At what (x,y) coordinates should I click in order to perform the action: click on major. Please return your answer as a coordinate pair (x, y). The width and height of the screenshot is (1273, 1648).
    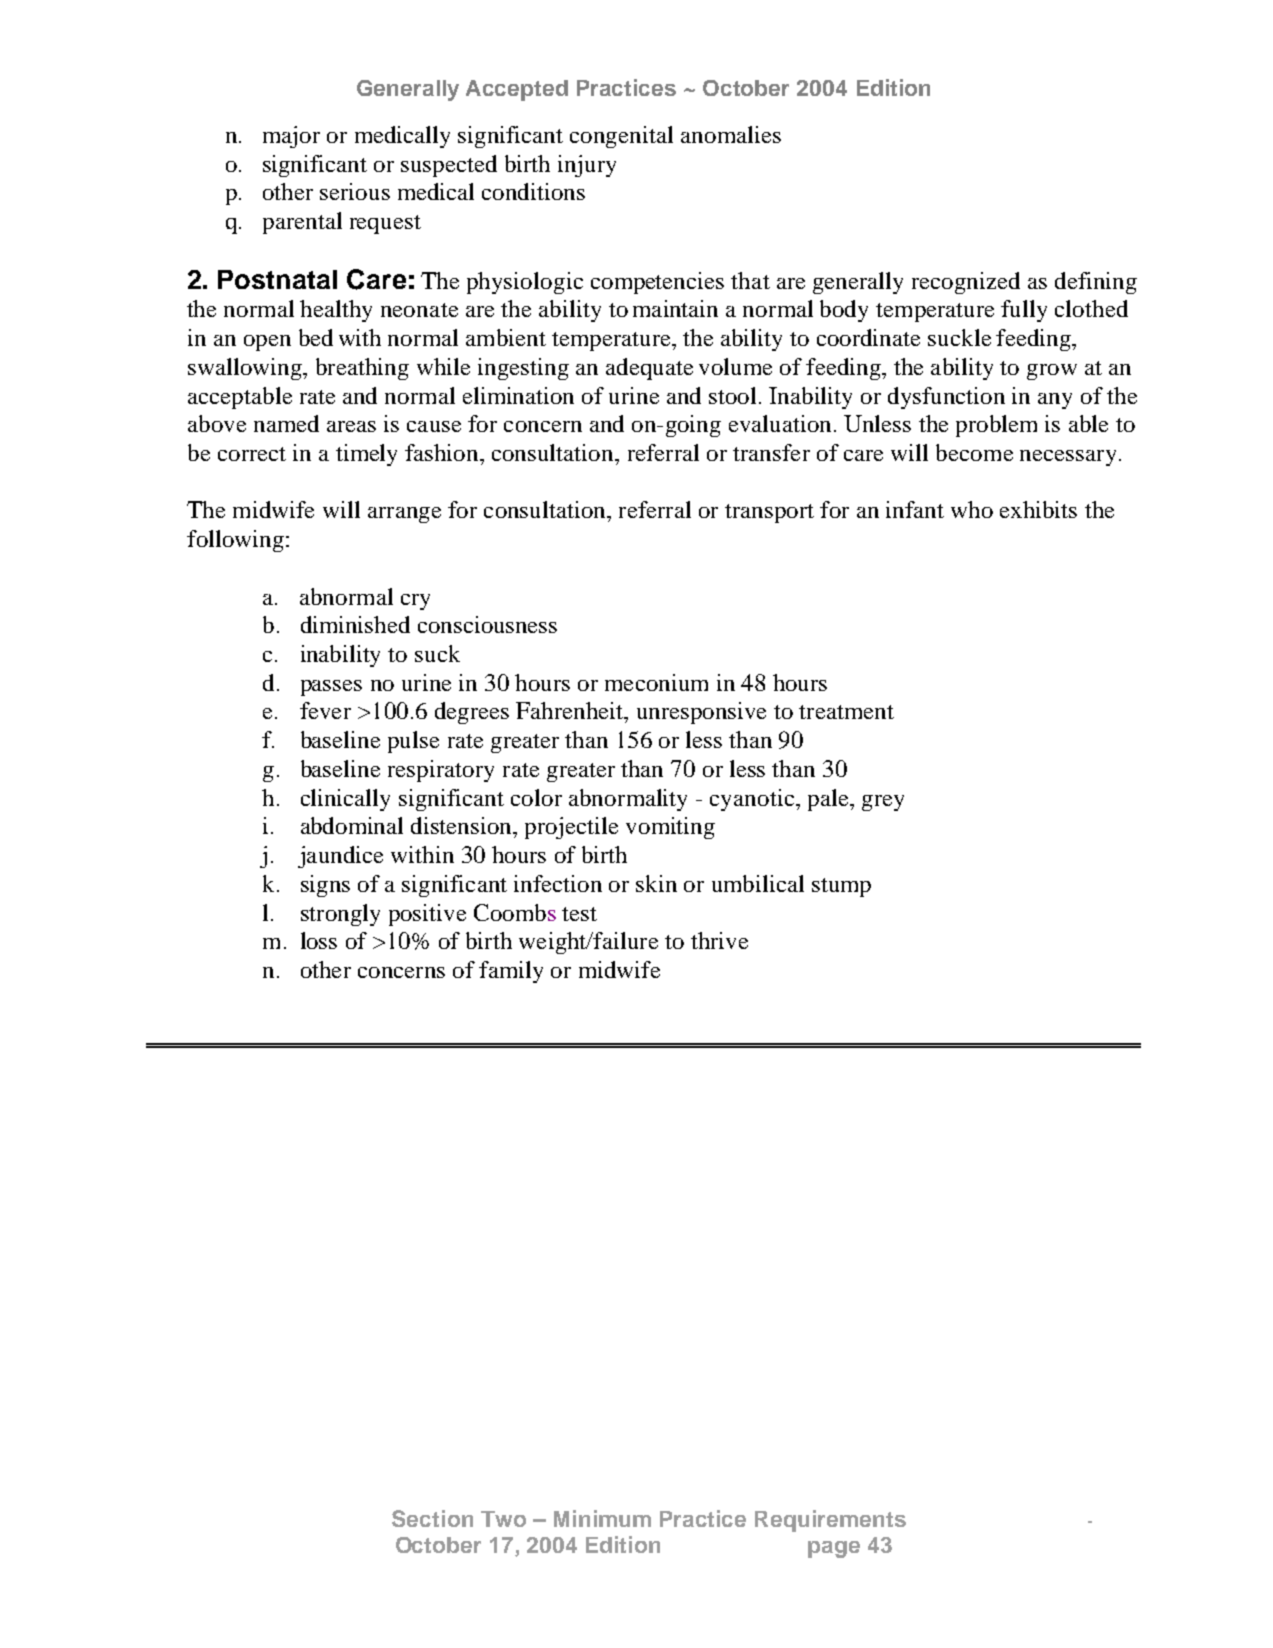
    Looking at the image, I should click on (291, 137).
